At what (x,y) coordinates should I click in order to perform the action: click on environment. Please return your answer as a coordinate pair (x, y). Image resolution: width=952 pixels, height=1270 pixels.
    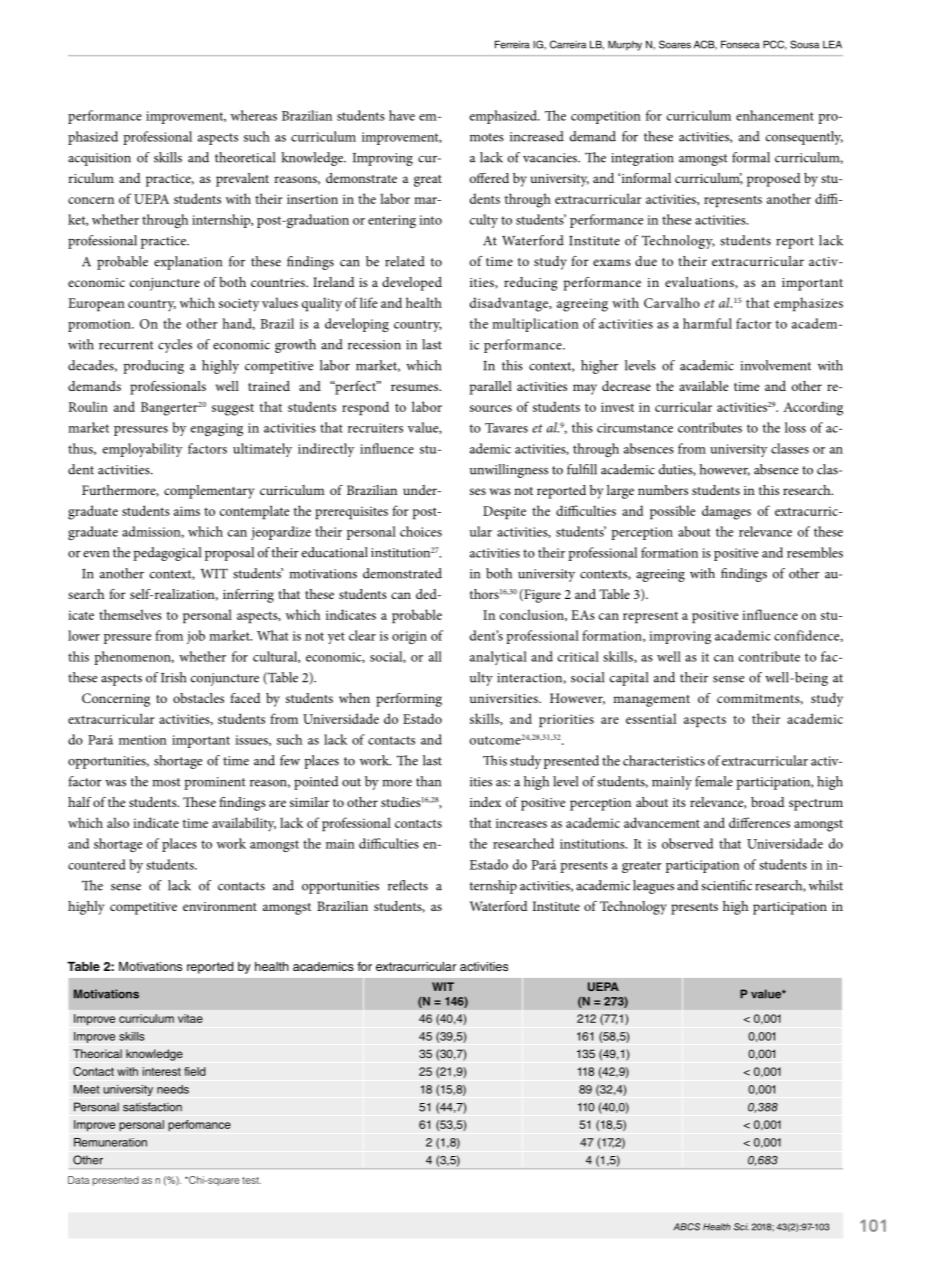
    Looking at the image, I should click on (220, 906).
